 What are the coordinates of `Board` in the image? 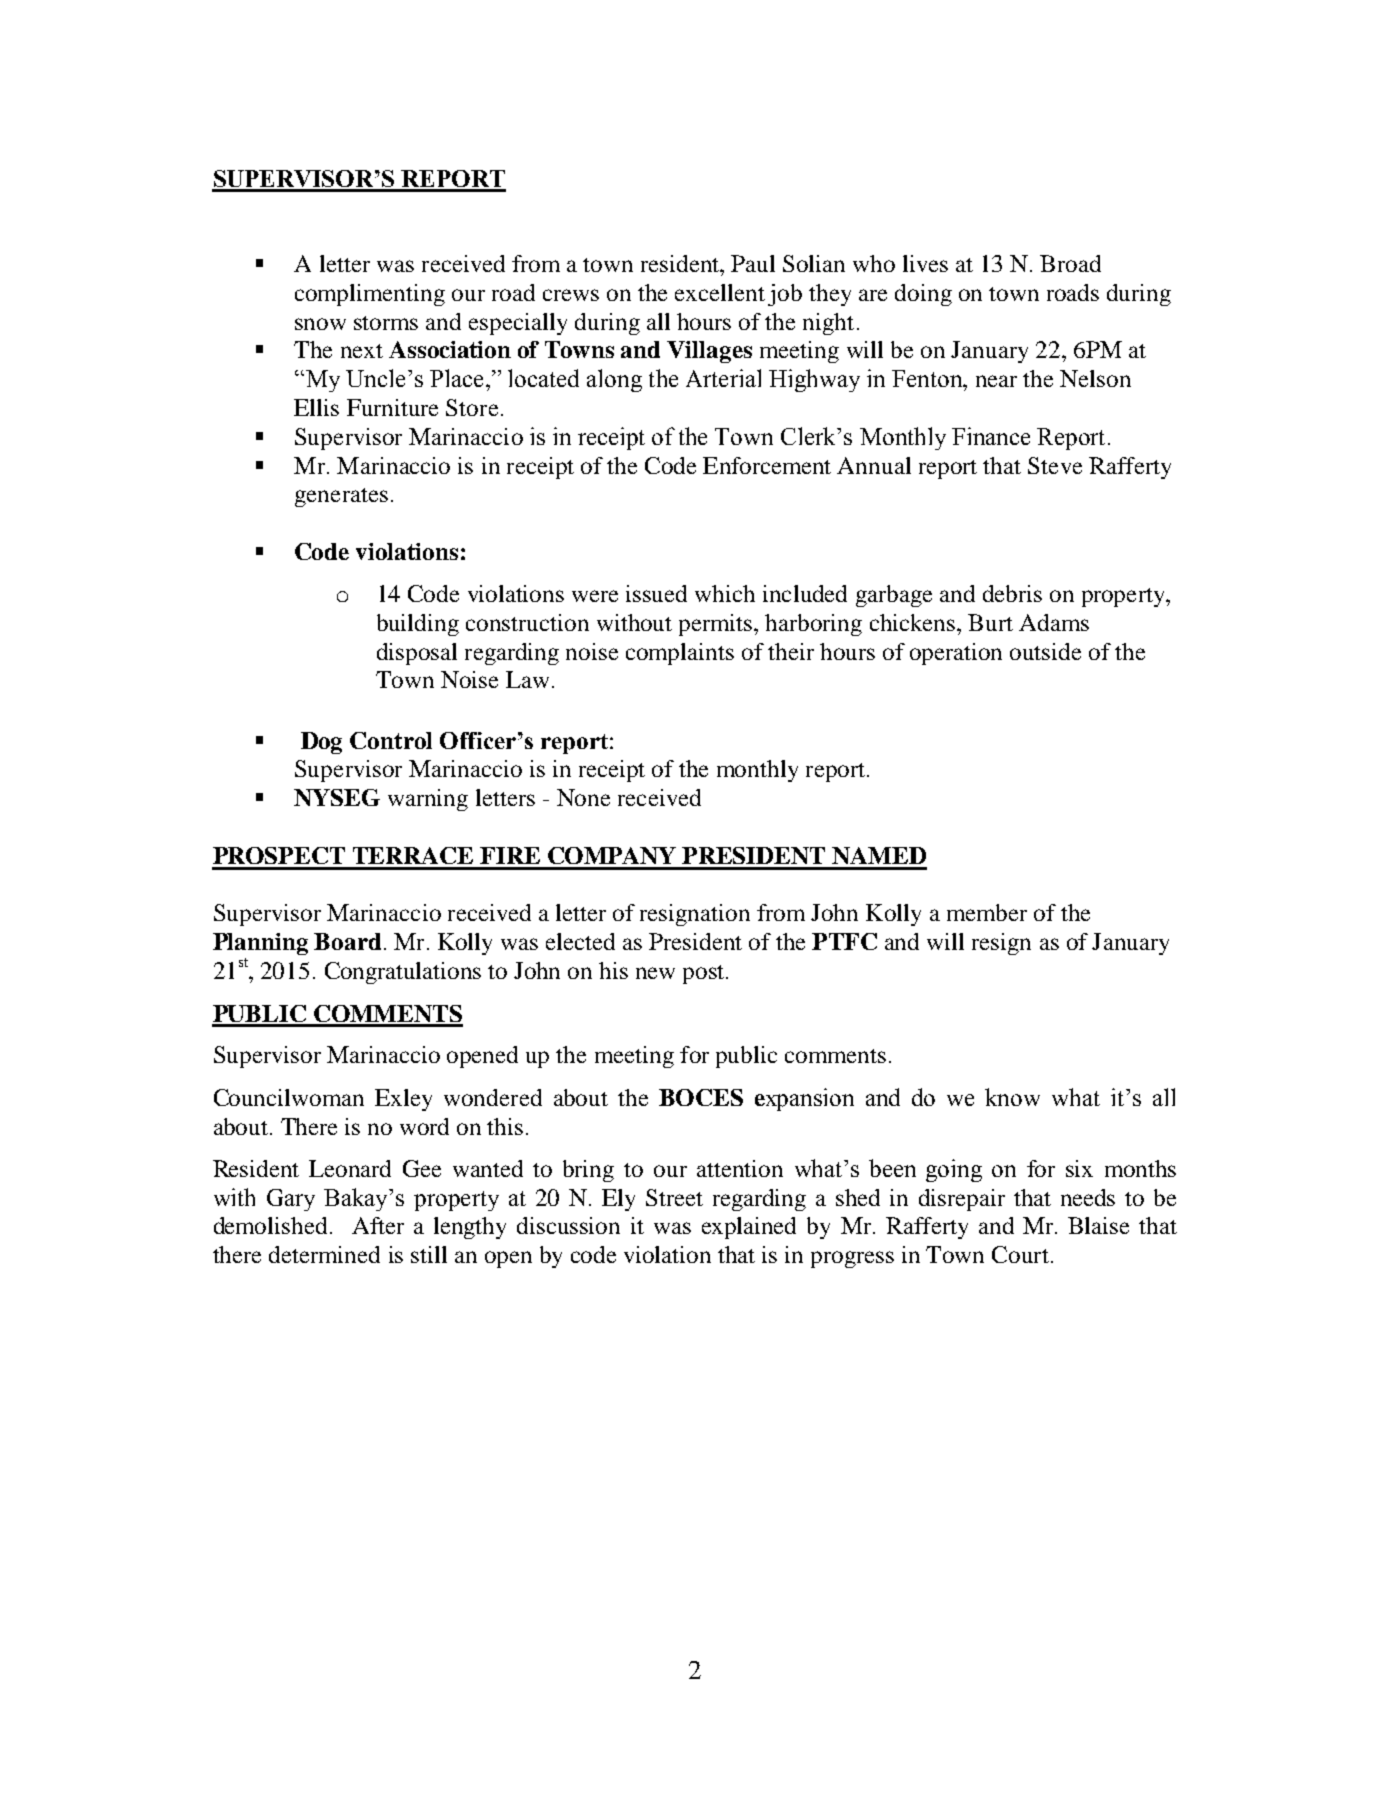 It's located at (347, 941).
